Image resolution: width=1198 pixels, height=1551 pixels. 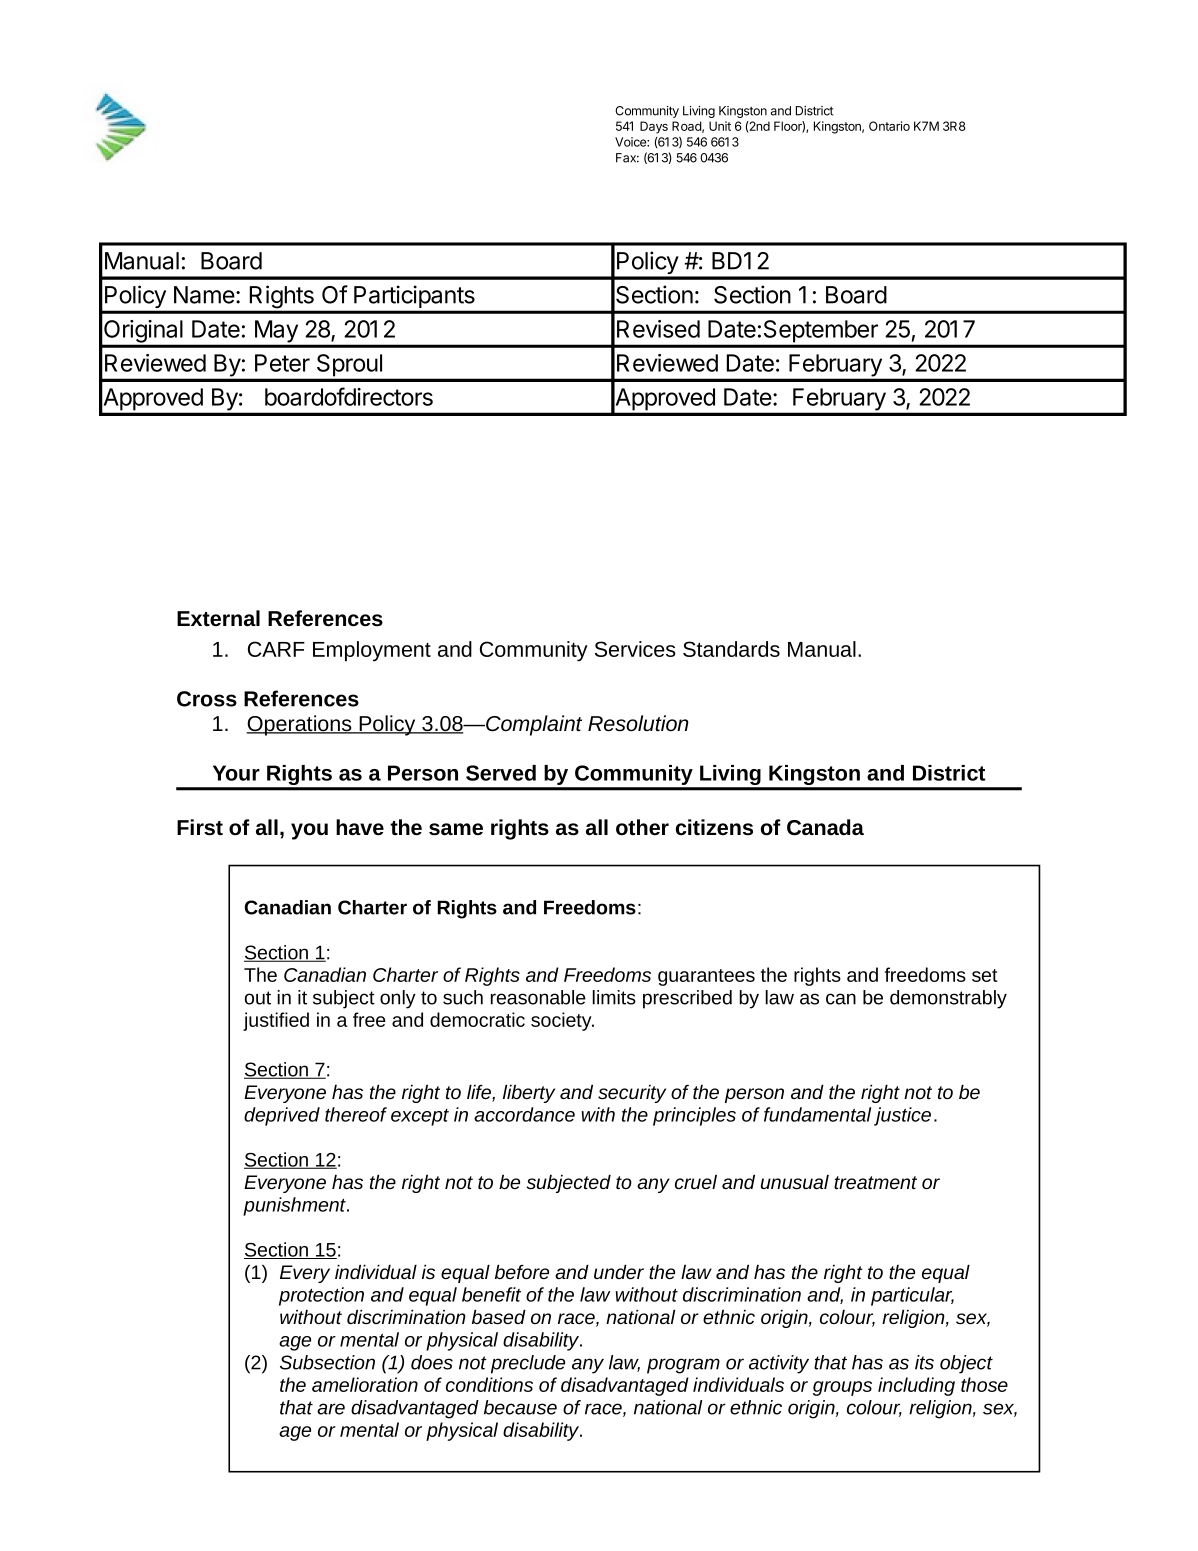 What do you see at coordinates (632, 1094) in the image?
I see `security` at bounding box center [632, 1094].
